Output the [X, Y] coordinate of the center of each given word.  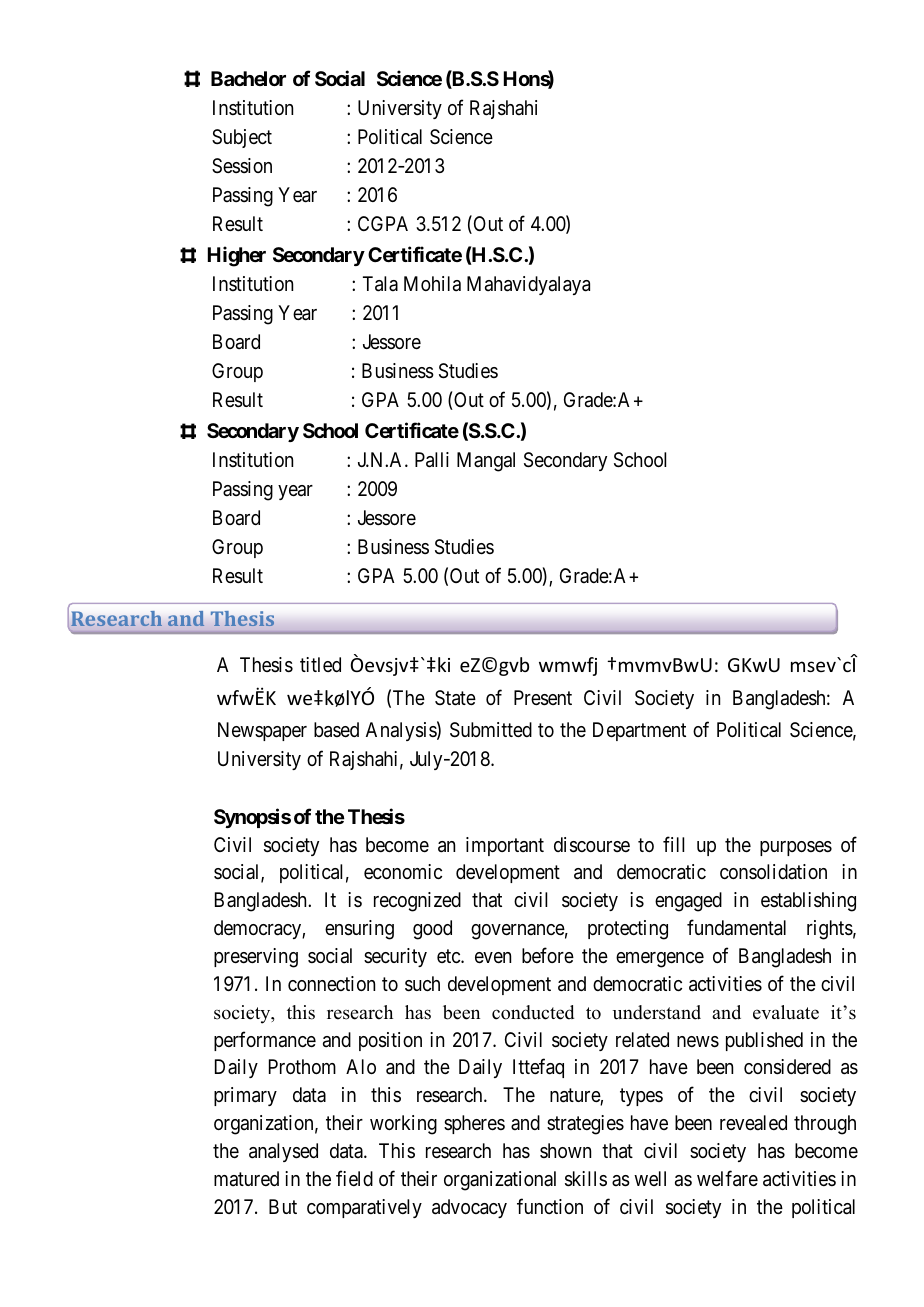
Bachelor [248, 78]
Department [639, 731]
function [550, 1206]
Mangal [486, 462]
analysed [283, 1152]
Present [543, 698]
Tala [380, 284]
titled [320, 664]
